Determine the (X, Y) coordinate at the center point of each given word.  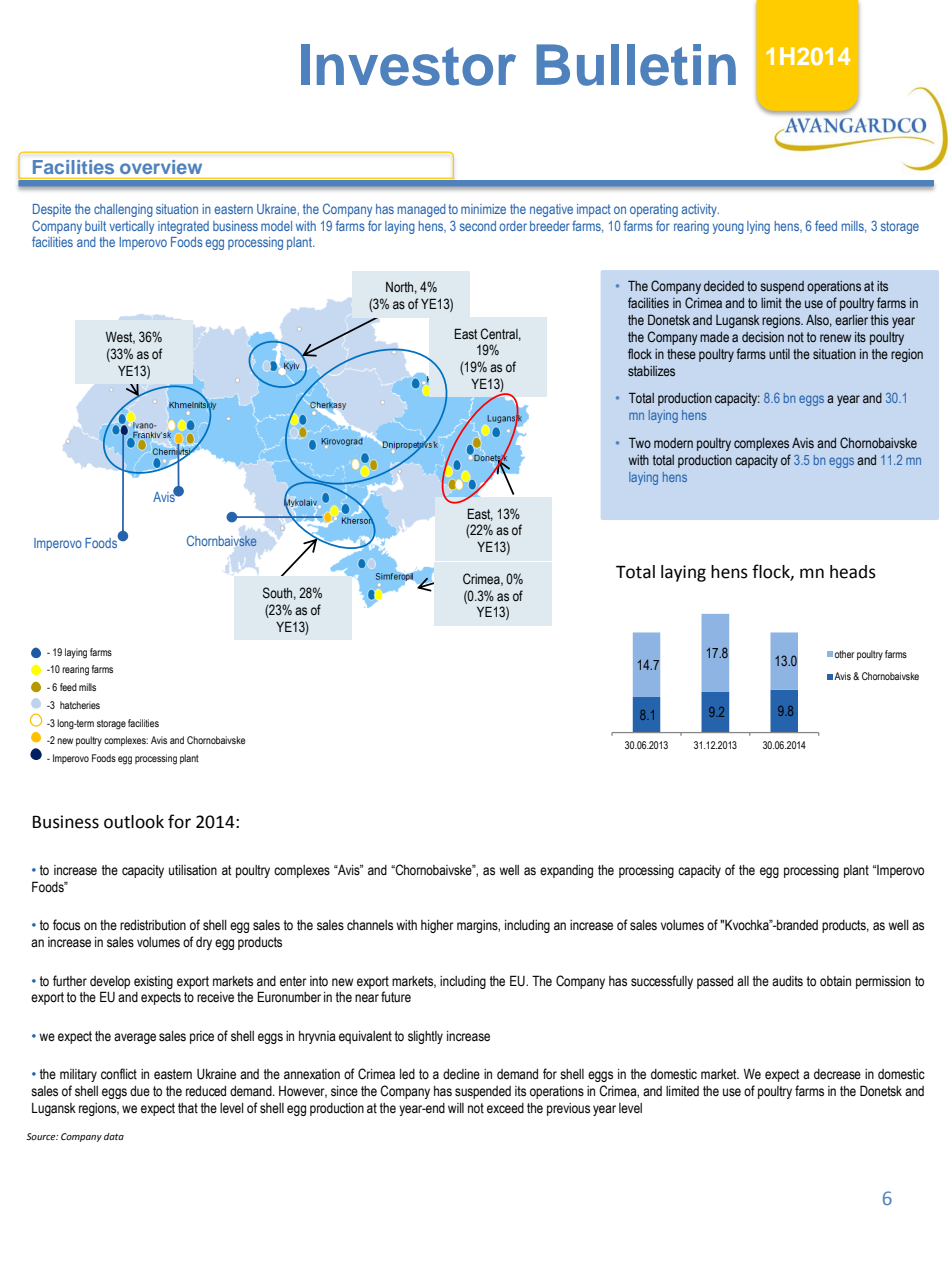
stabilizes (651, 371)
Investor (408, 65)
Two (640, 443)
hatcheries (80, 705)
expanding (566, 871)
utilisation (193, 870)
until (779, 354)
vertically (131, 227)
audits (787, 981)
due (140, 1091)
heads (853, 572)
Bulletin (636, 65)
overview (161, 167)
